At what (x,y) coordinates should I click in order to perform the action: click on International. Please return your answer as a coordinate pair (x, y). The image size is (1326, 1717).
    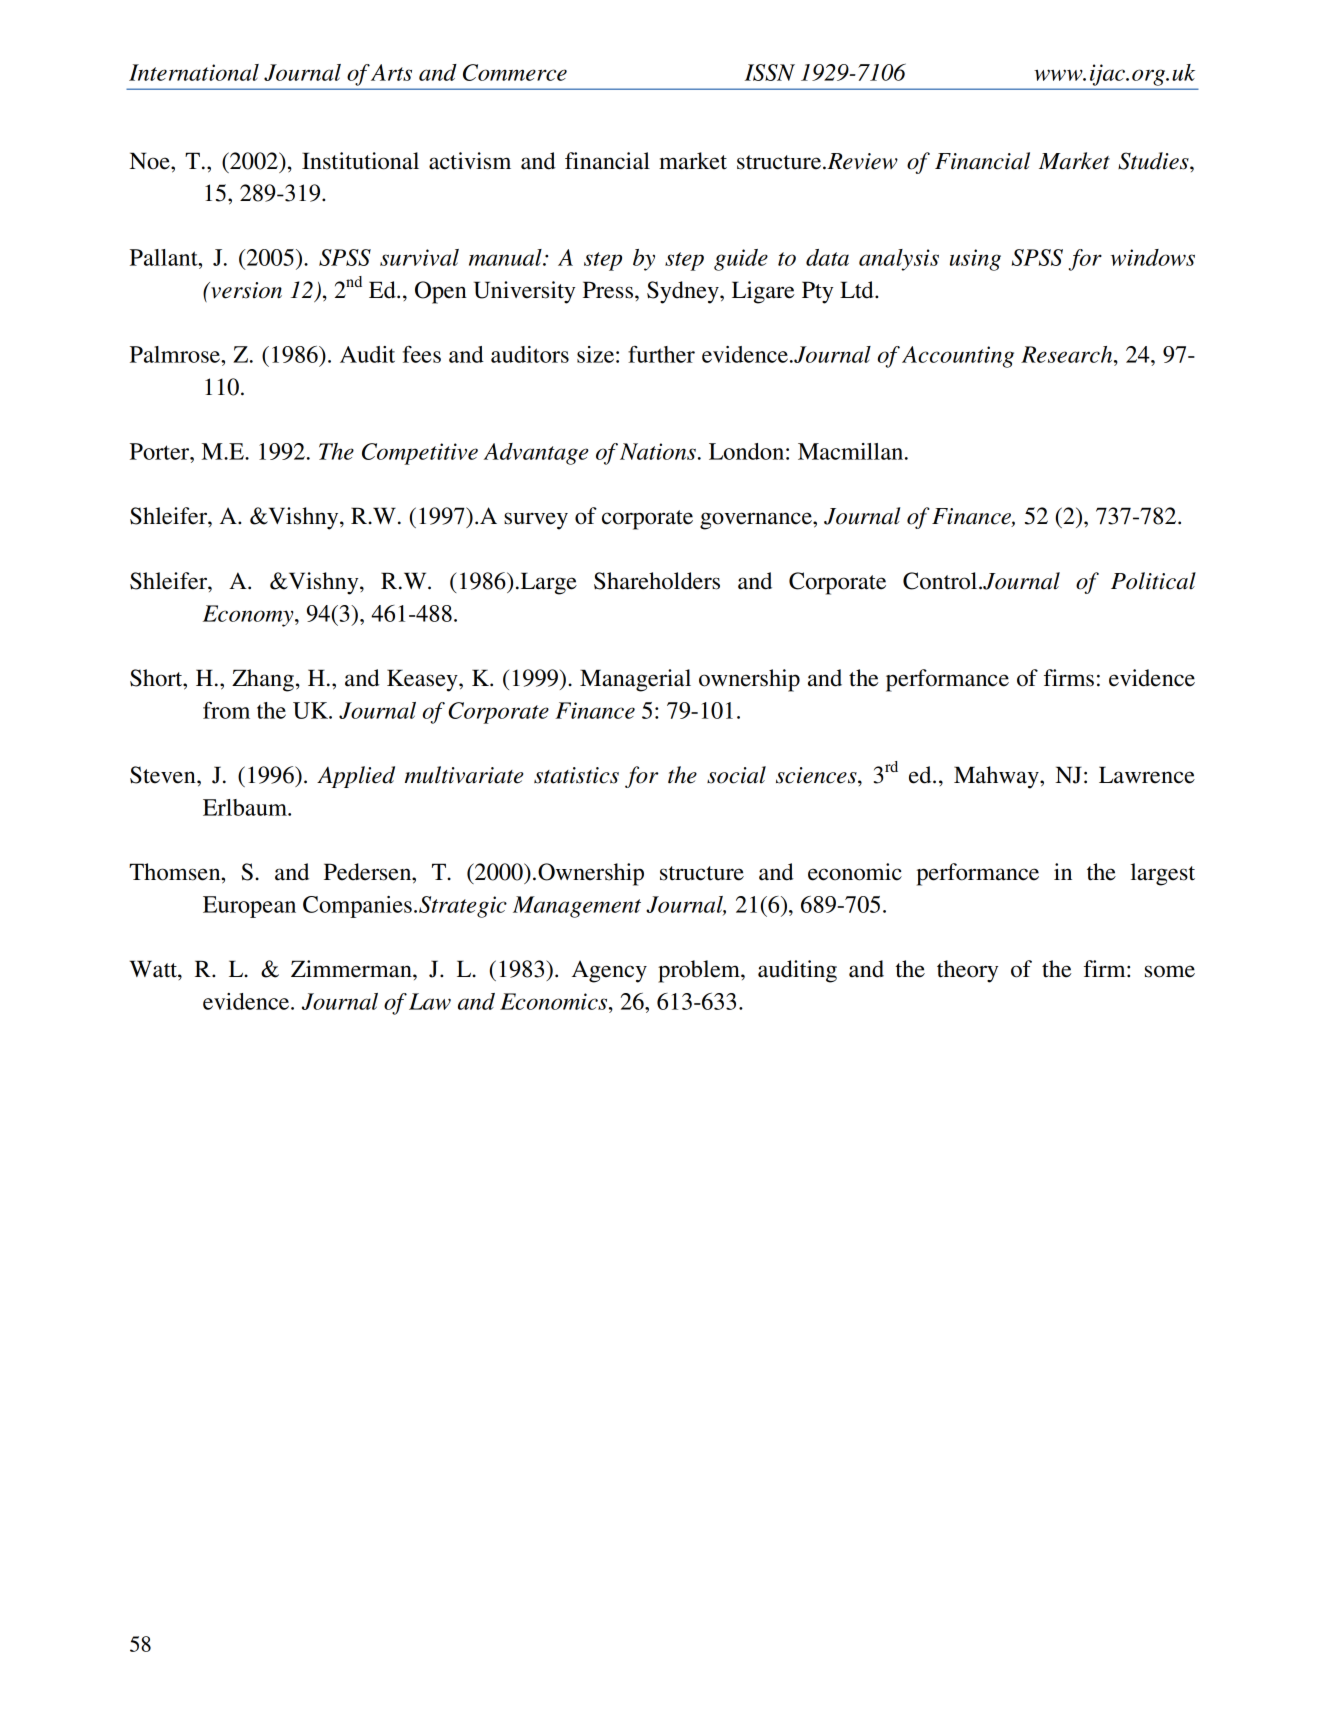
    Looking at the image, I should click on (194, 72).
